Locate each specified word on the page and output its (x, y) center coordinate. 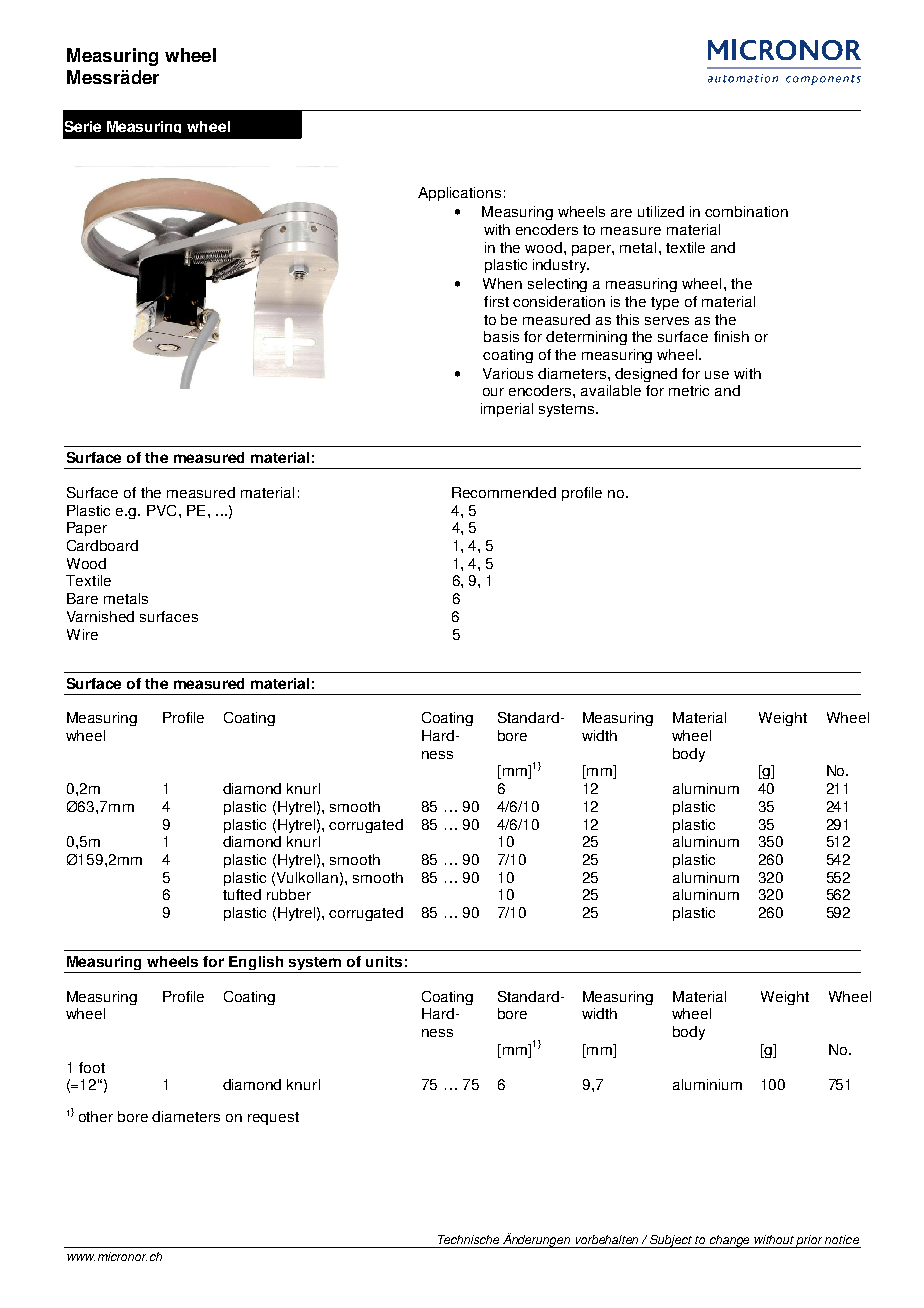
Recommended (504, 492)
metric (689, 390)
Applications (459, 194)
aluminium (707, 1084)
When (502, 283)
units (384, 961)
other (96, 1116)
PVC (161, 510)
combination (746, 211)
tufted (242, 894)
